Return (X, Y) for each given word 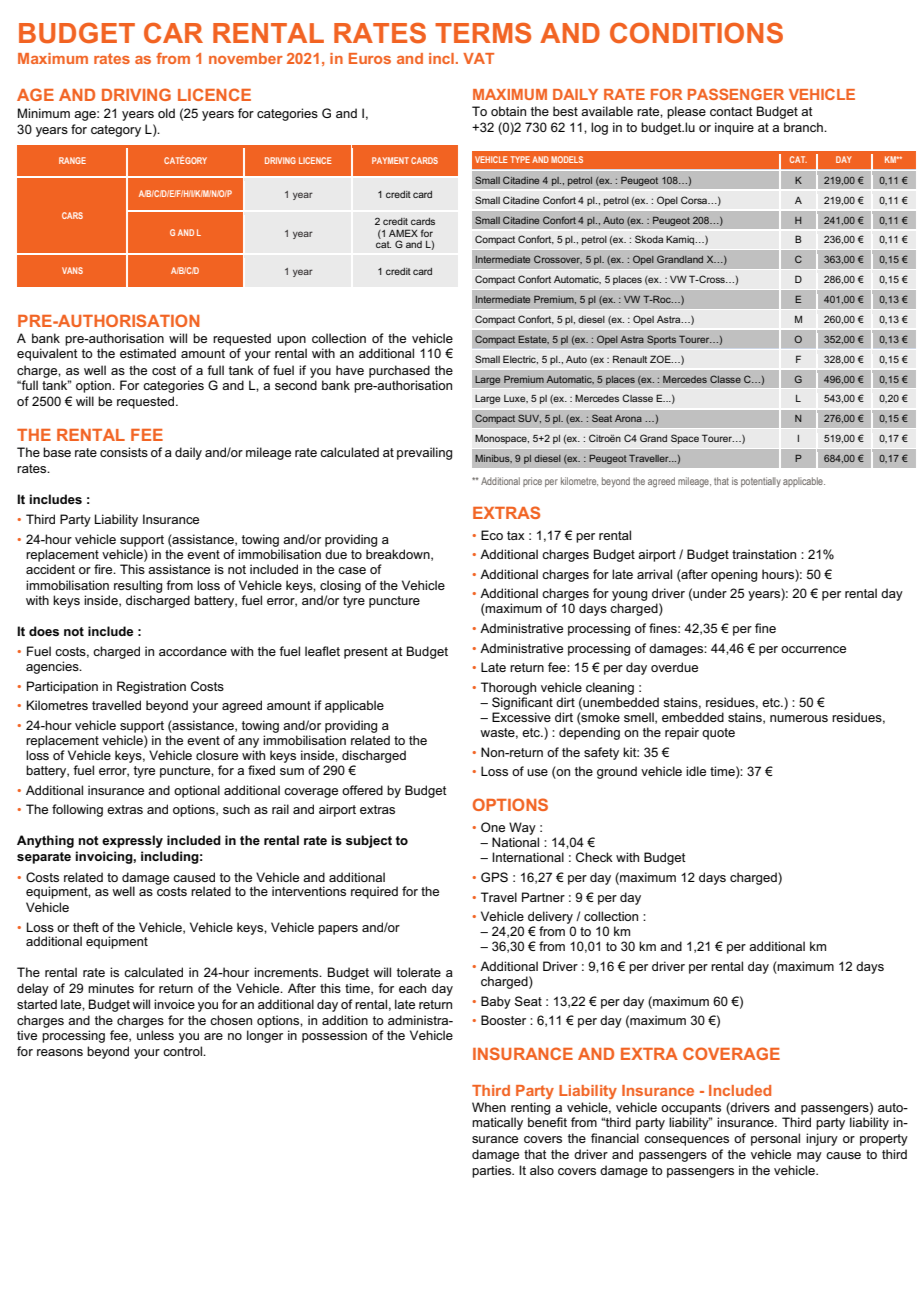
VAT (478, 58)
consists (124, 452)
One (493, 827)
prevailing (424, 453)
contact (731, 111)
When (489, 1107)
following (77, 810)
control (183, 1051)
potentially (761, 482)
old (166, 113)
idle (696, 771)
